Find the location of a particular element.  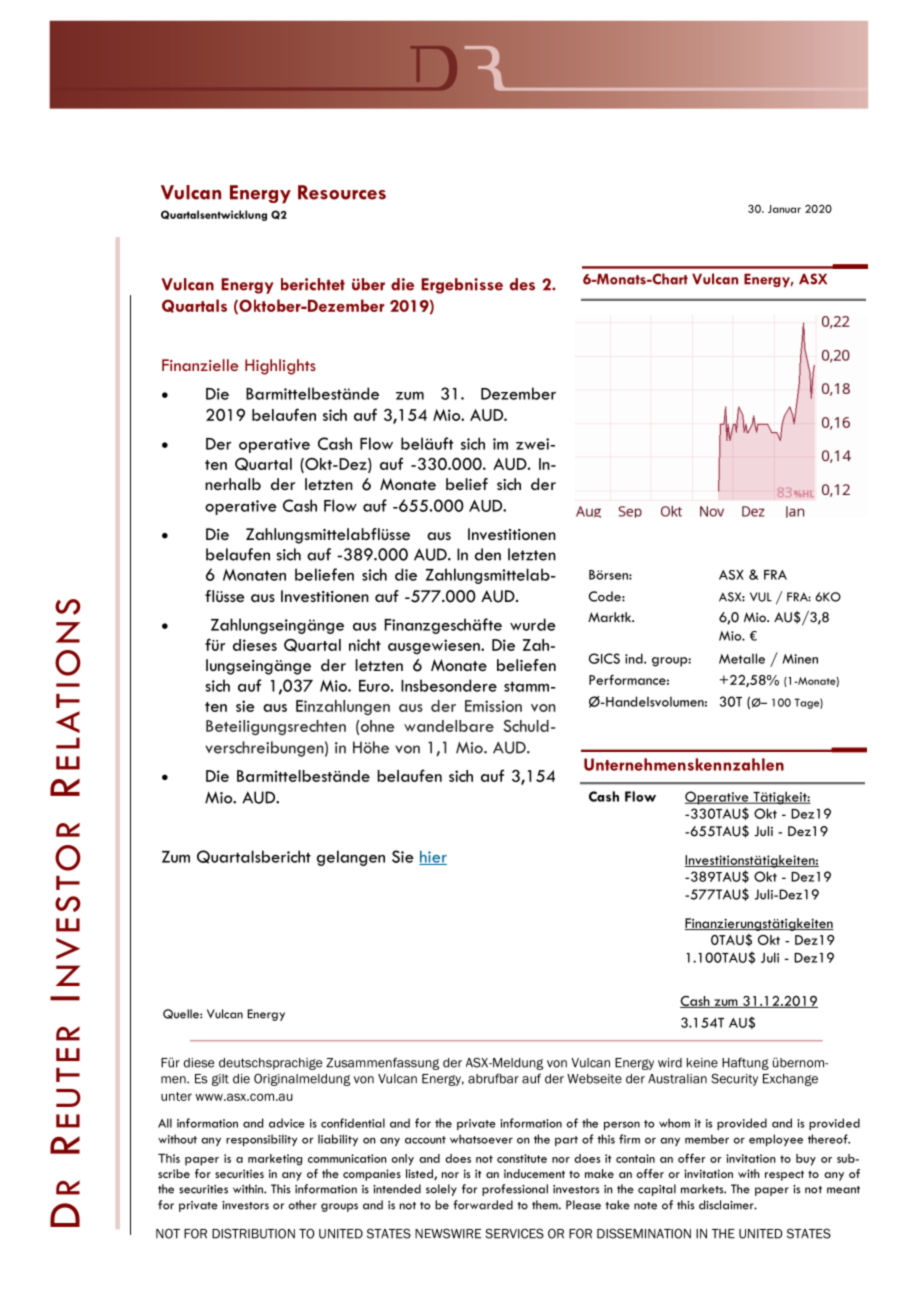

Highlights is located at coordinates (280, 367).
